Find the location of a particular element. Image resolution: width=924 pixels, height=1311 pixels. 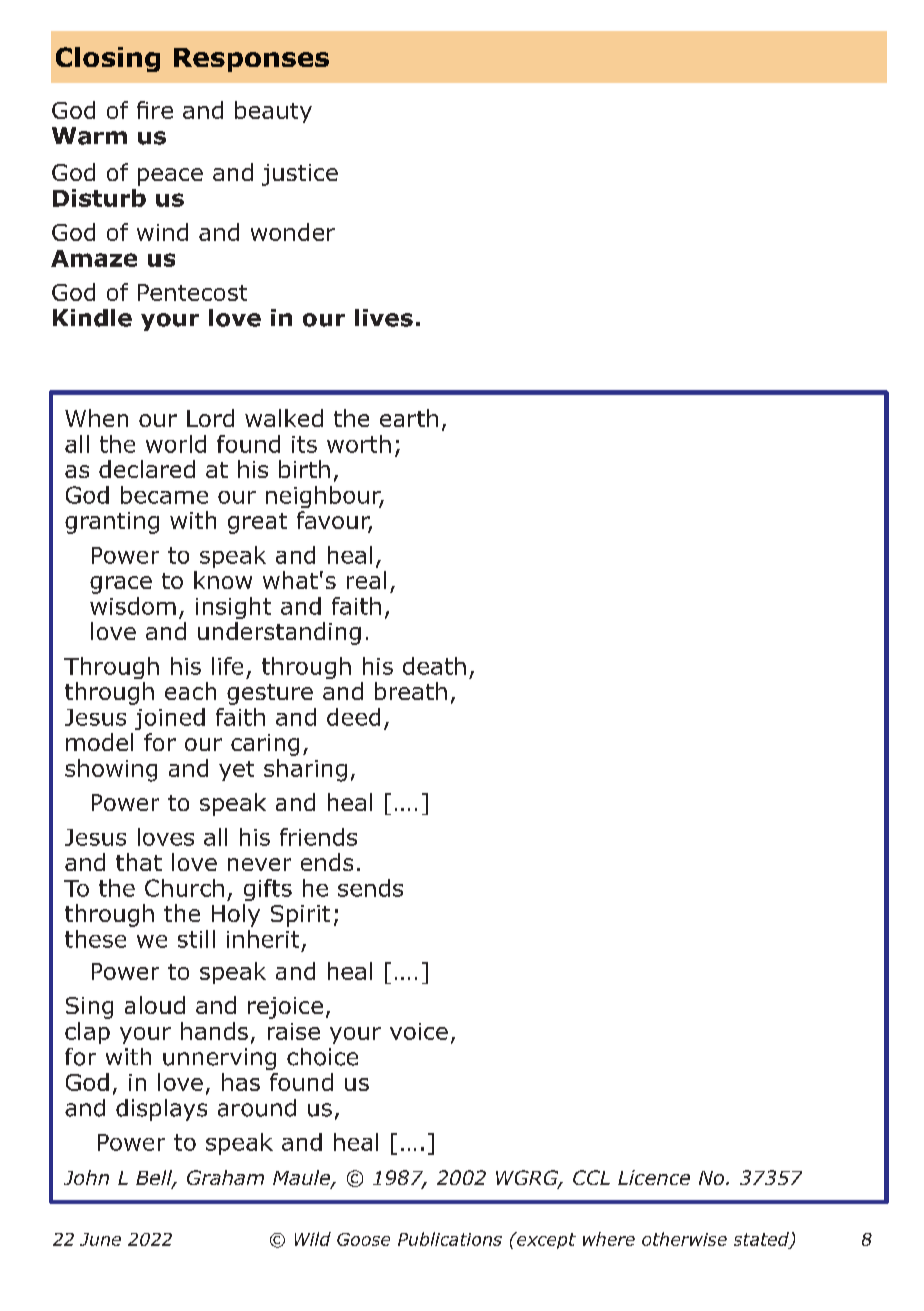

Pentecost is located at coordinates (192, 292).
